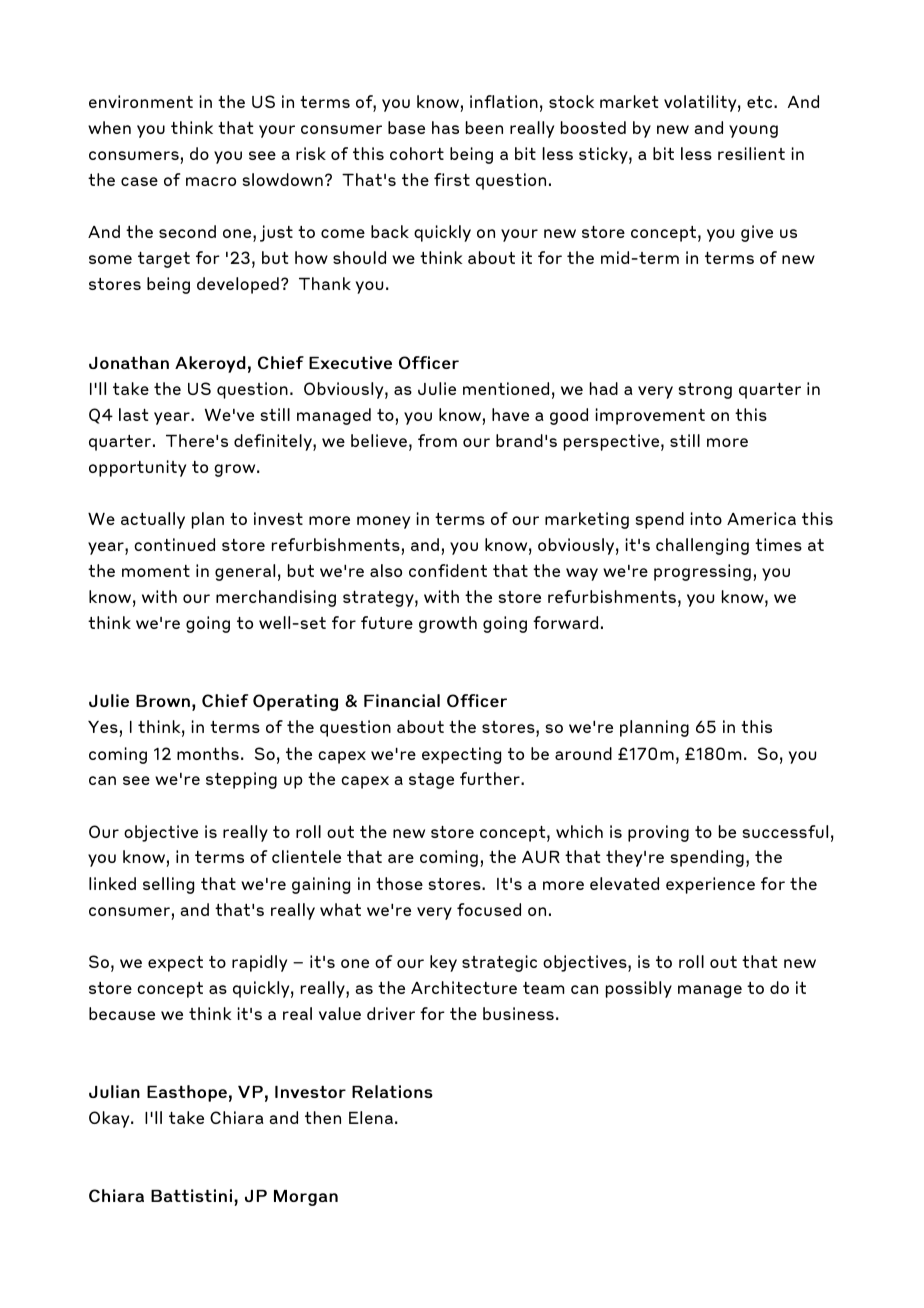 This document has width=924, height=1308. What do you see at coordinates (753, 131) in the document?
I see `young` at bounding box center [753, 131].
